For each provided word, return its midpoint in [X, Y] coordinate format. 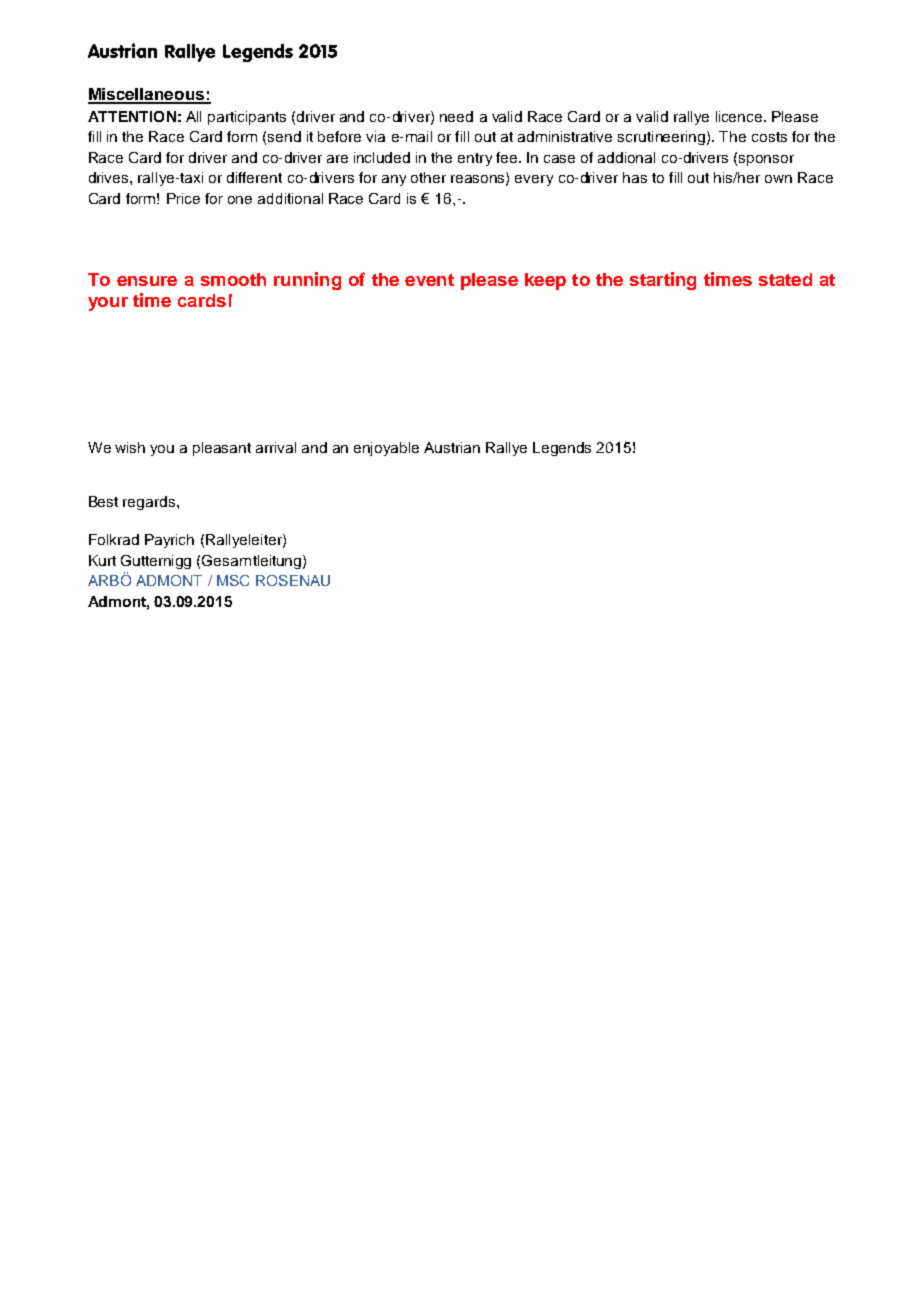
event [429, 280]
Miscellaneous [147, 95]
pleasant [222, 449]
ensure [147, 281]
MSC [233, 580]
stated [785, 279]
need [456, 116]
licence [740, 116]
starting [663, 281]
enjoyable [386, 449]
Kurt [102, 560]
